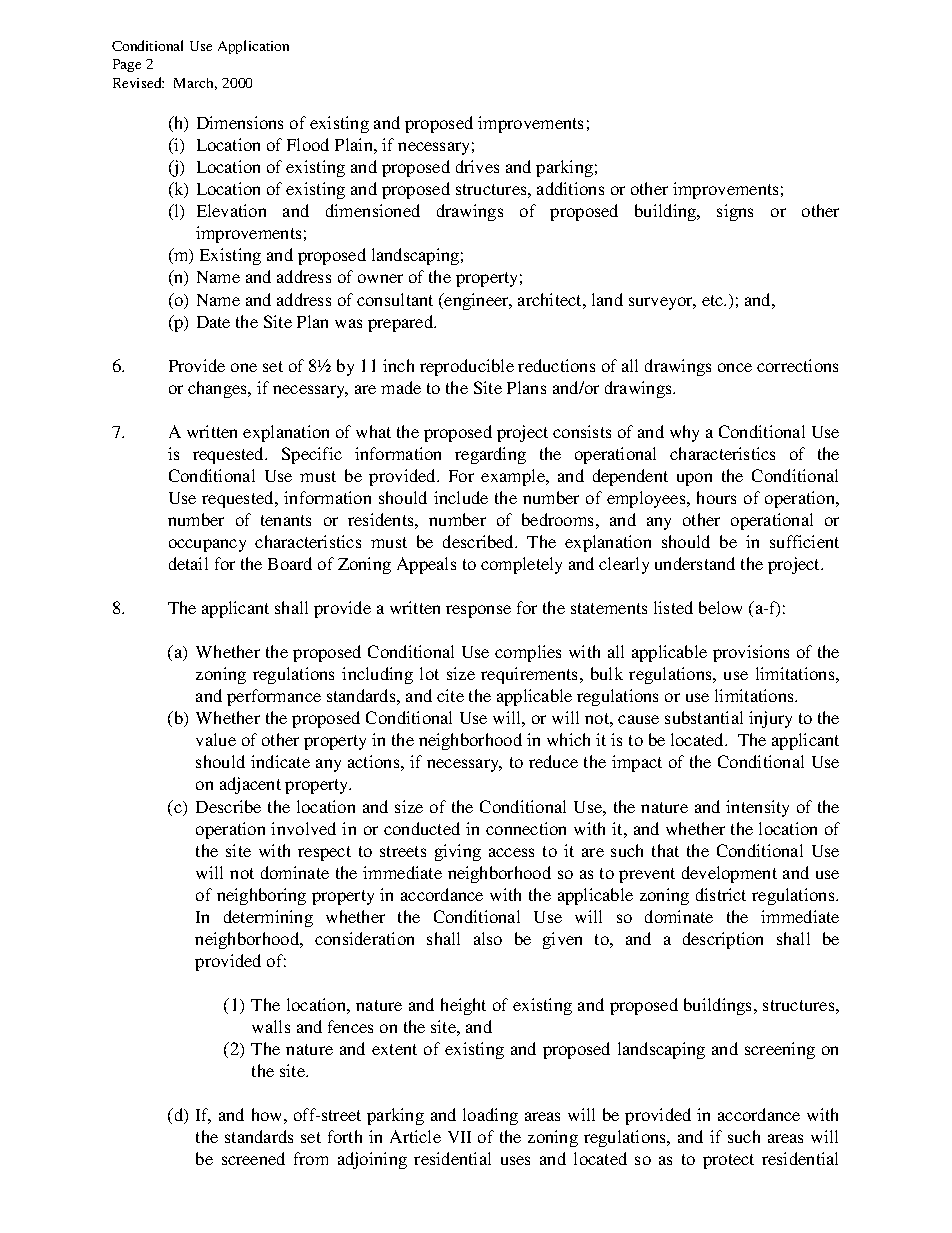 The width and height of the screenshot is (952, 1233). Describe the element at coordinates (459, 1137) in the screenshot. I see `VII` at that location.
